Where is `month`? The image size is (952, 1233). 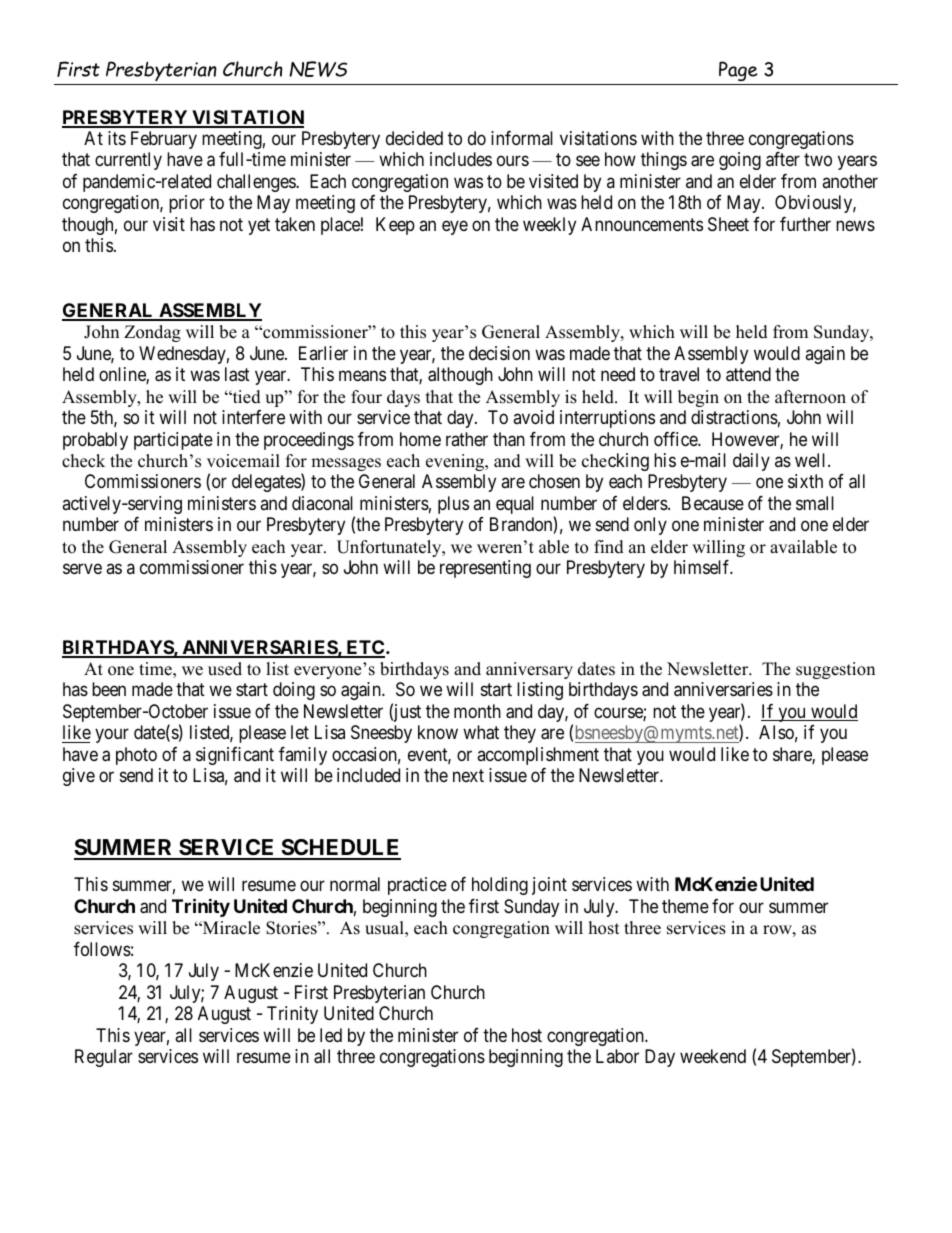
month is located at coordinates (477, 711).
